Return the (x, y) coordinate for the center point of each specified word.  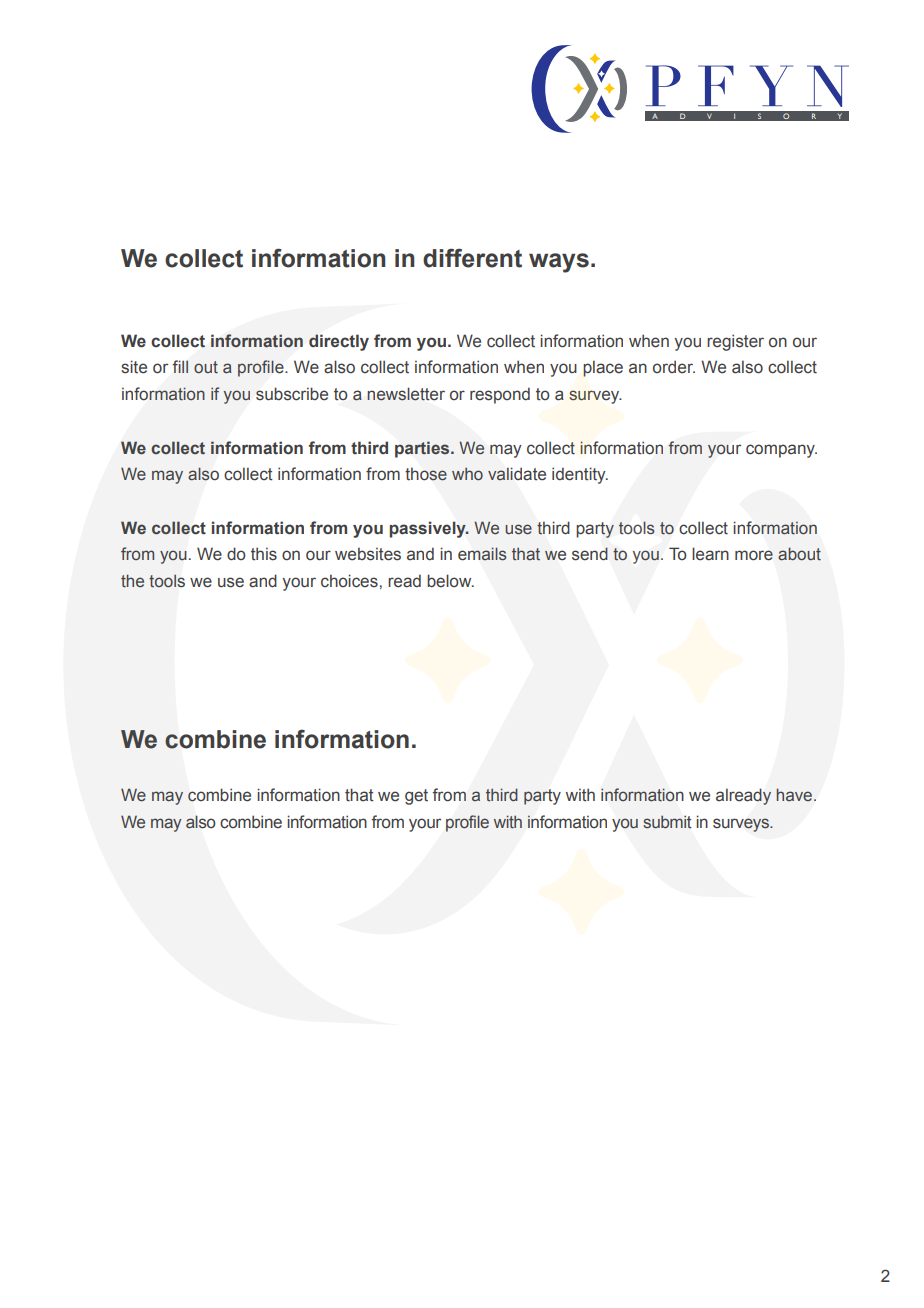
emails (482, 553)
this (264, 554)
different (472, 258)
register (735, 342)
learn (710, 554)
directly (339, 342)
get (416, 797)
